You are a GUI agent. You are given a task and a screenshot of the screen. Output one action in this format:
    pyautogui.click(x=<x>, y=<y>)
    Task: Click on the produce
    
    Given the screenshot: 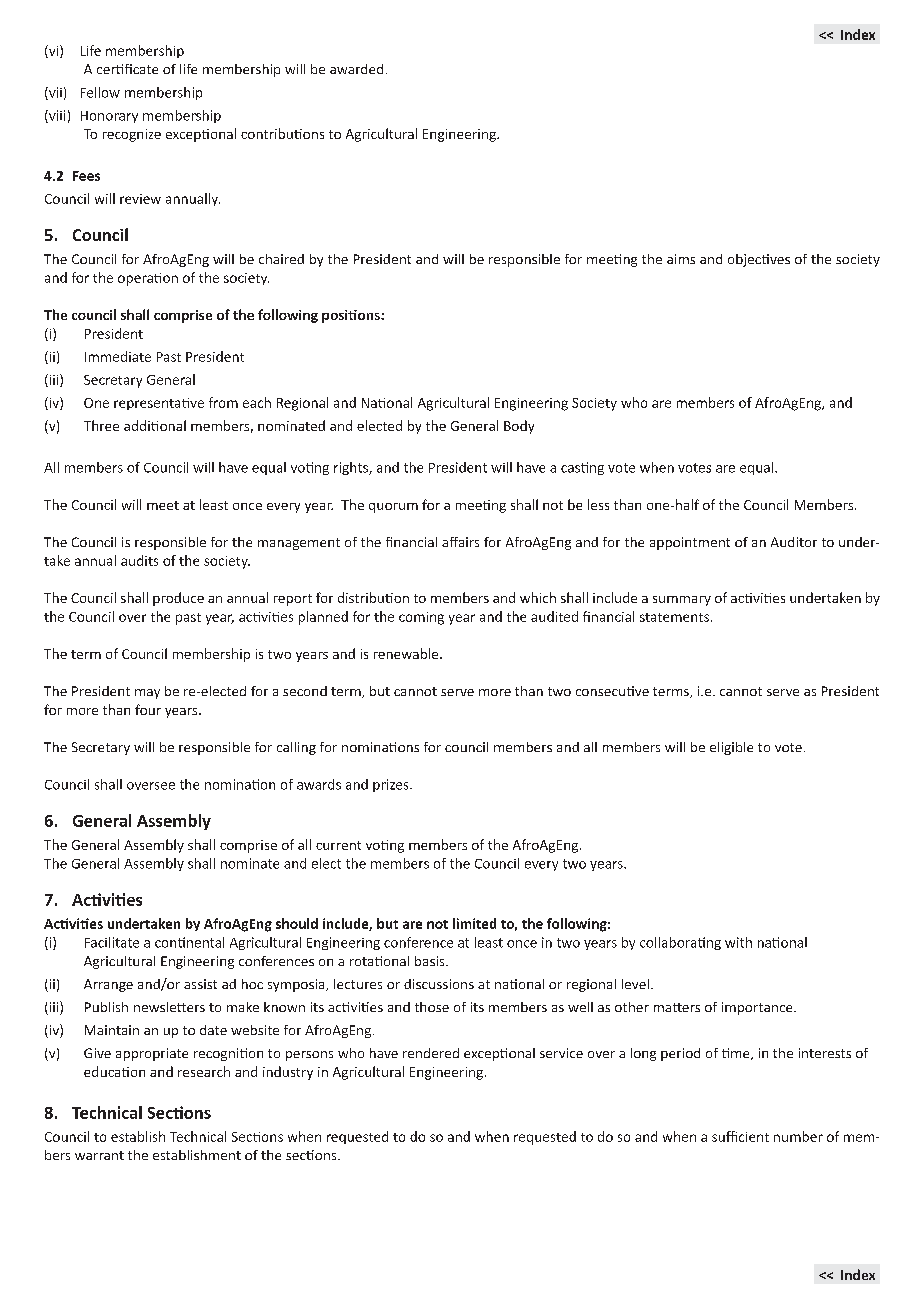 What is the action you would take?
    pyautogui.click(x=178, y=599)
